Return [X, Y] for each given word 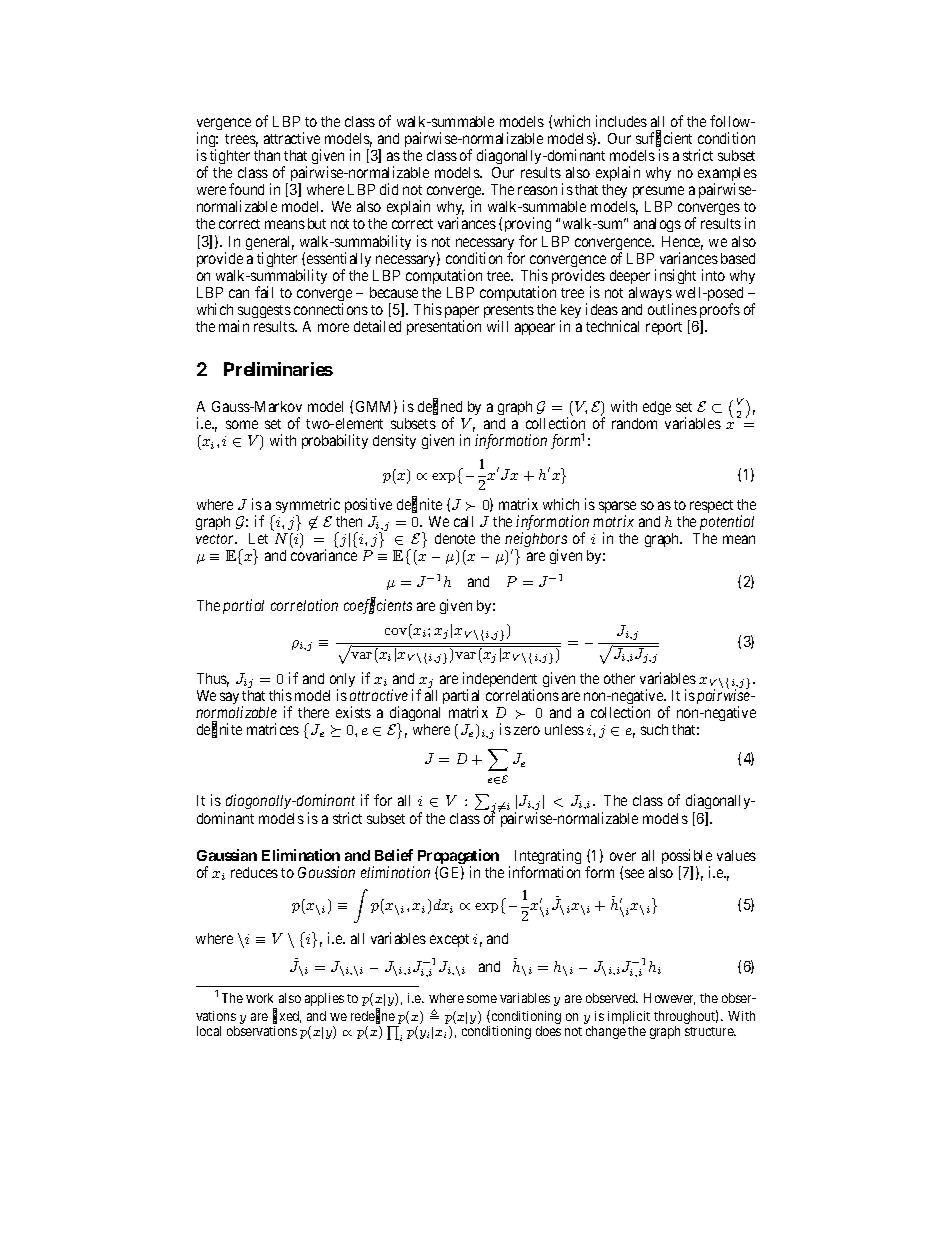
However [669, 999]
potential [727, 522]
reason [537, 190]
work [259, 998]
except [449, 940]
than [267, 155]
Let [258, 538]
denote [455, 538]
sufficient [664, 139]
